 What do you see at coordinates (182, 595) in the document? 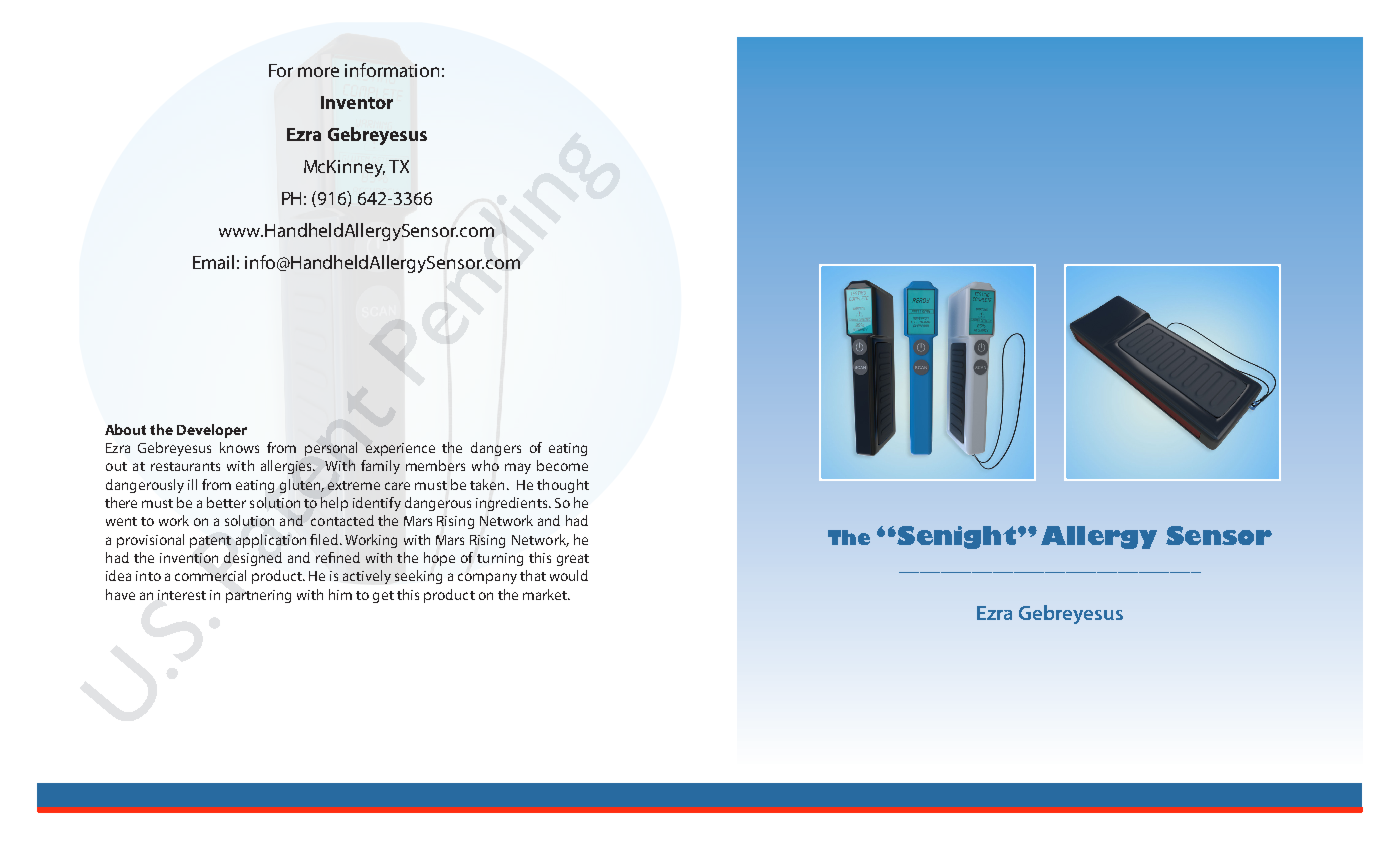
I see `interest` at bounding box center [182, 595].
